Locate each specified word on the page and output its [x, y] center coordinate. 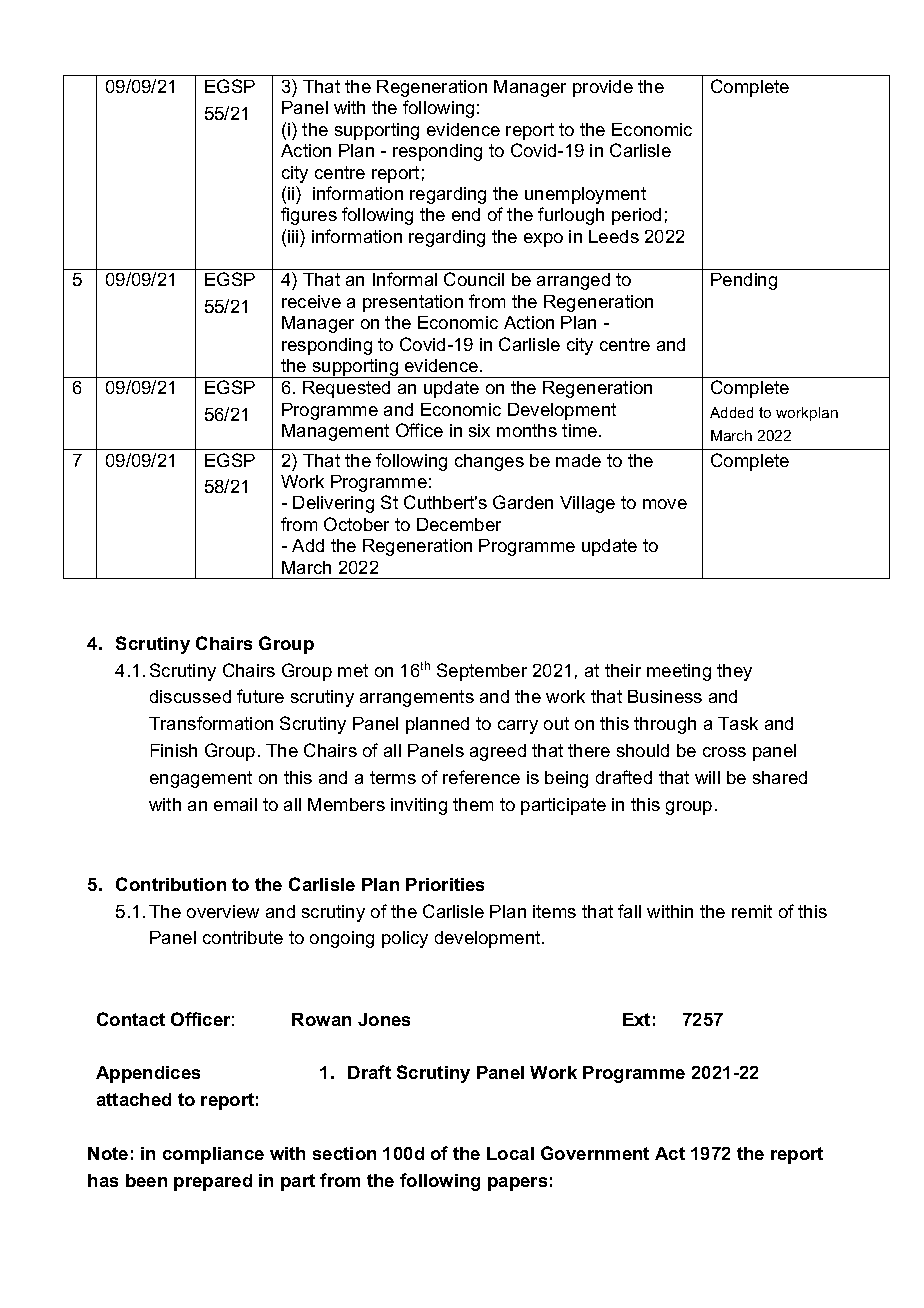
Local [510, 1153]
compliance [213, 1155]
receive [311, 301]
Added [731, 412]
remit [752, 911]
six [479, 430]
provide [603, 88]
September [482, 672]
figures [309, 216]
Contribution [171, 884]
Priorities [445, 884]
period [636, 216]
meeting [679, 672]
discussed [190, 696]
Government [595, 1153]
